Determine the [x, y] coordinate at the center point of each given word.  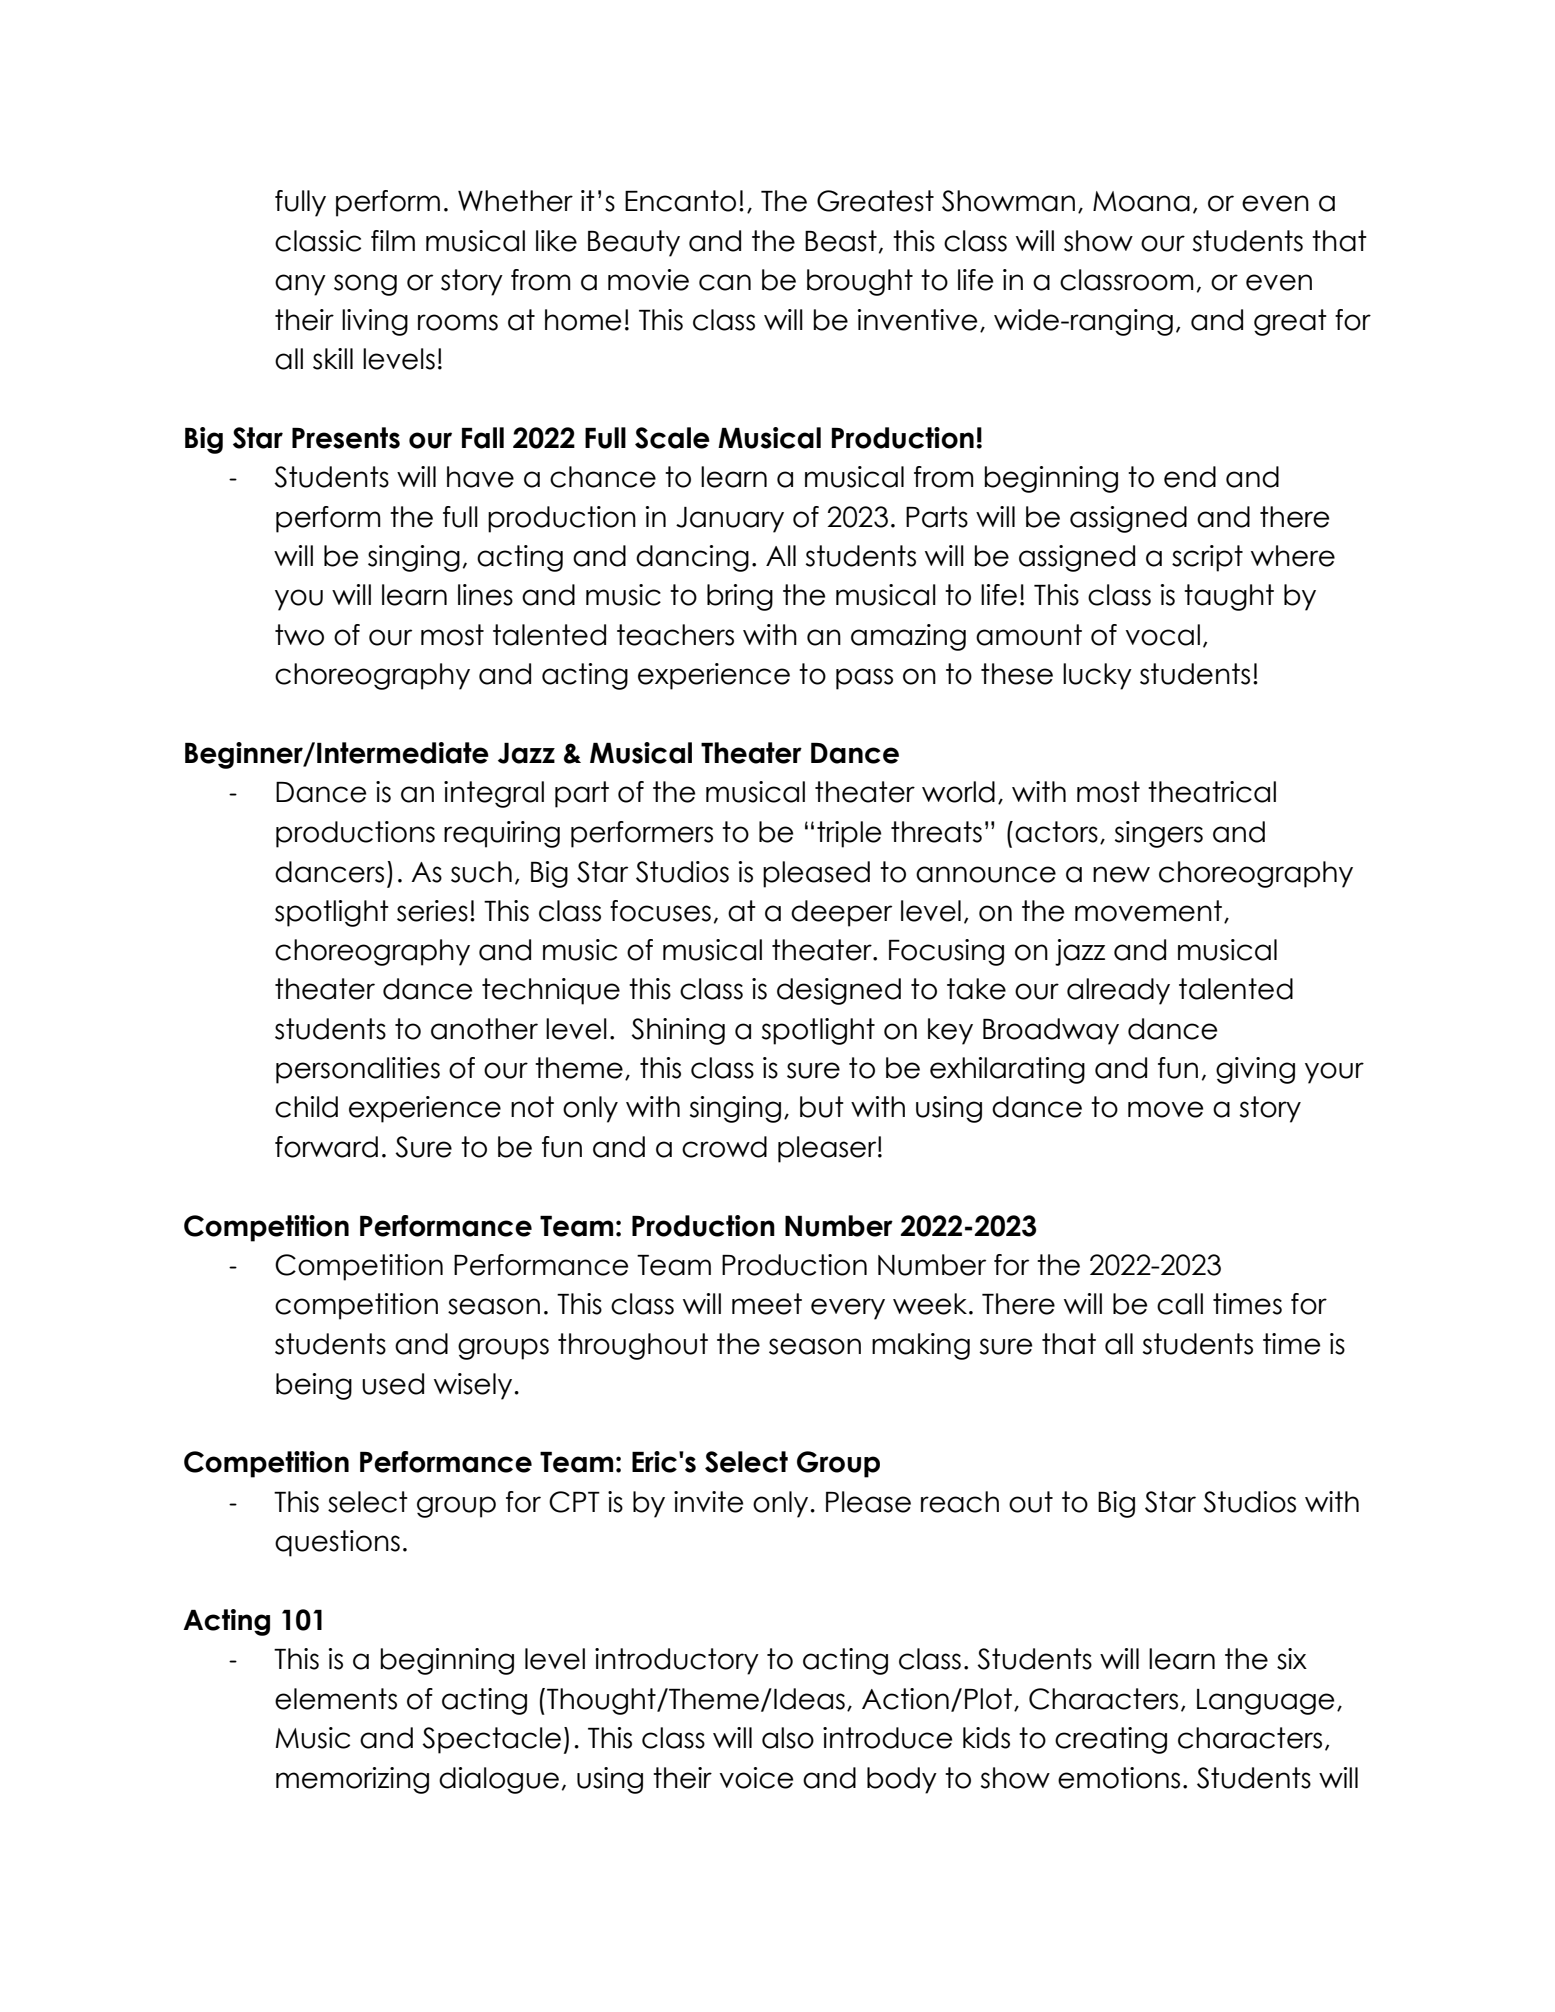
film [393, 240]
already [1118, 991]
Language [1265, 1702]
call [1180, 1304]
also [788, 1738]
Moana [1141, 201]
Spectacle [491, 1740]
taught [1229, 597]
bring [740, 597]
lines [485, 595]
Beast [841, 241]
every [848, 1309]
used [393, 1384]
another [484, 1029]
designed [839, 991]
